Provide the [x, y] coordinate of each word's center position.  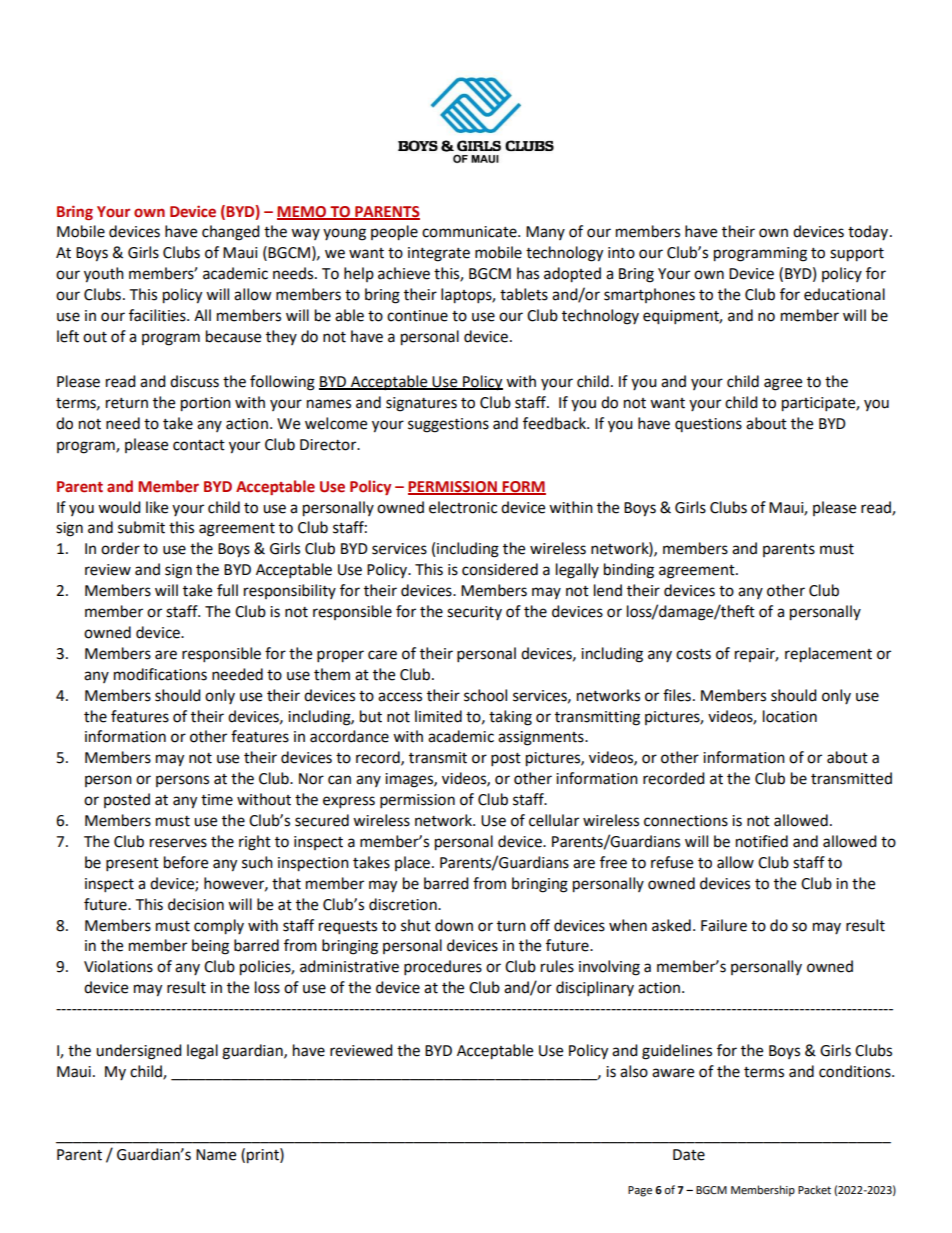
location [790, 716]
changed [231, 233]
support [857, 255]
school [485, 695]
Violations [118, 966]
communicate [470, 232]
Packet [814, 1190]
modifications [160, 674]
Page [640, 1191]
